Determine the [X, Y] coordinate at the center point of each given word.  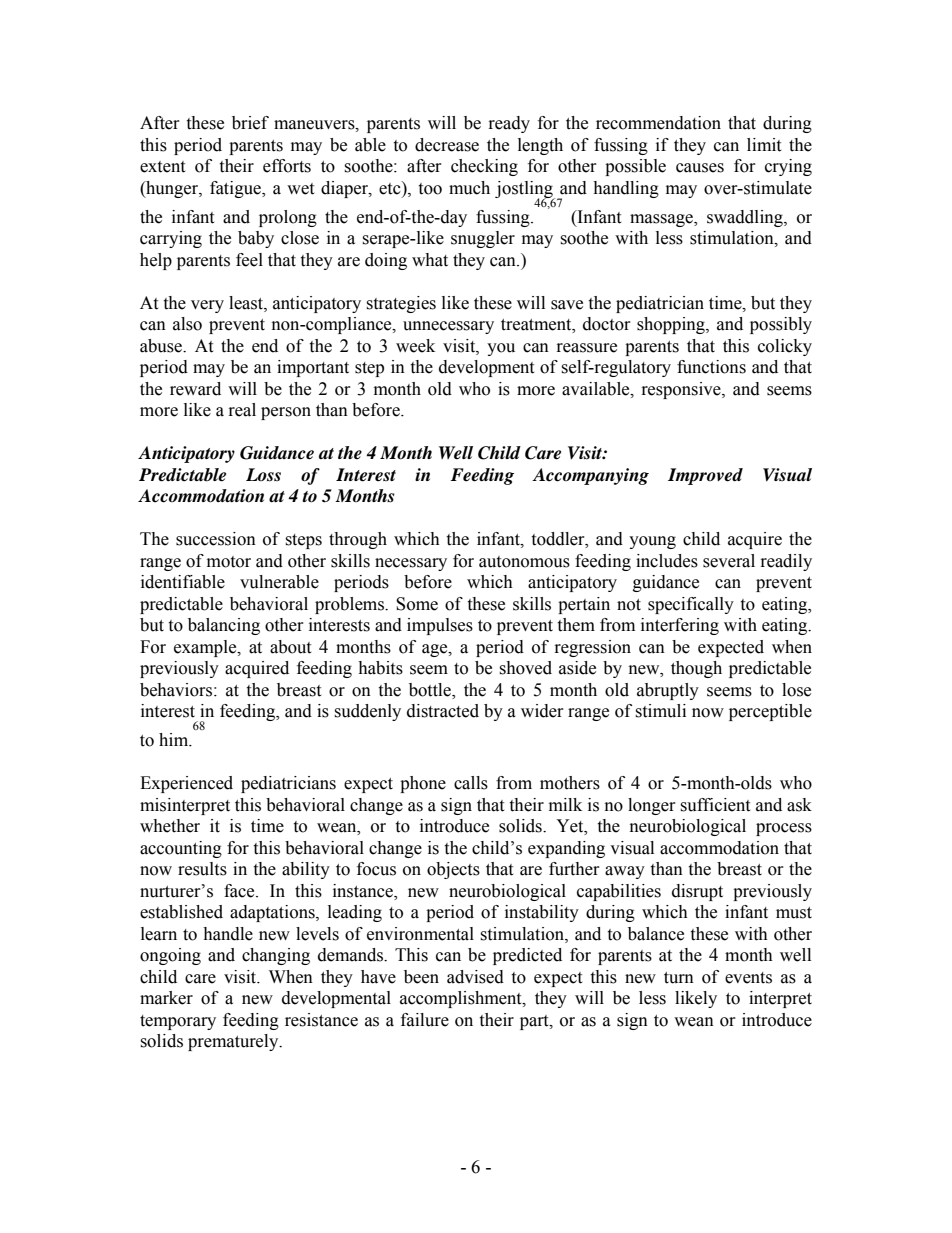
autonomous [524, 562]
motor [229, 562]
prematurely [234, 1042]
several [729, 561]
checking [484, 167]
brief [250, 123]
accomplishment [462, 999]
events [748, 978]
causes [700, 168]
